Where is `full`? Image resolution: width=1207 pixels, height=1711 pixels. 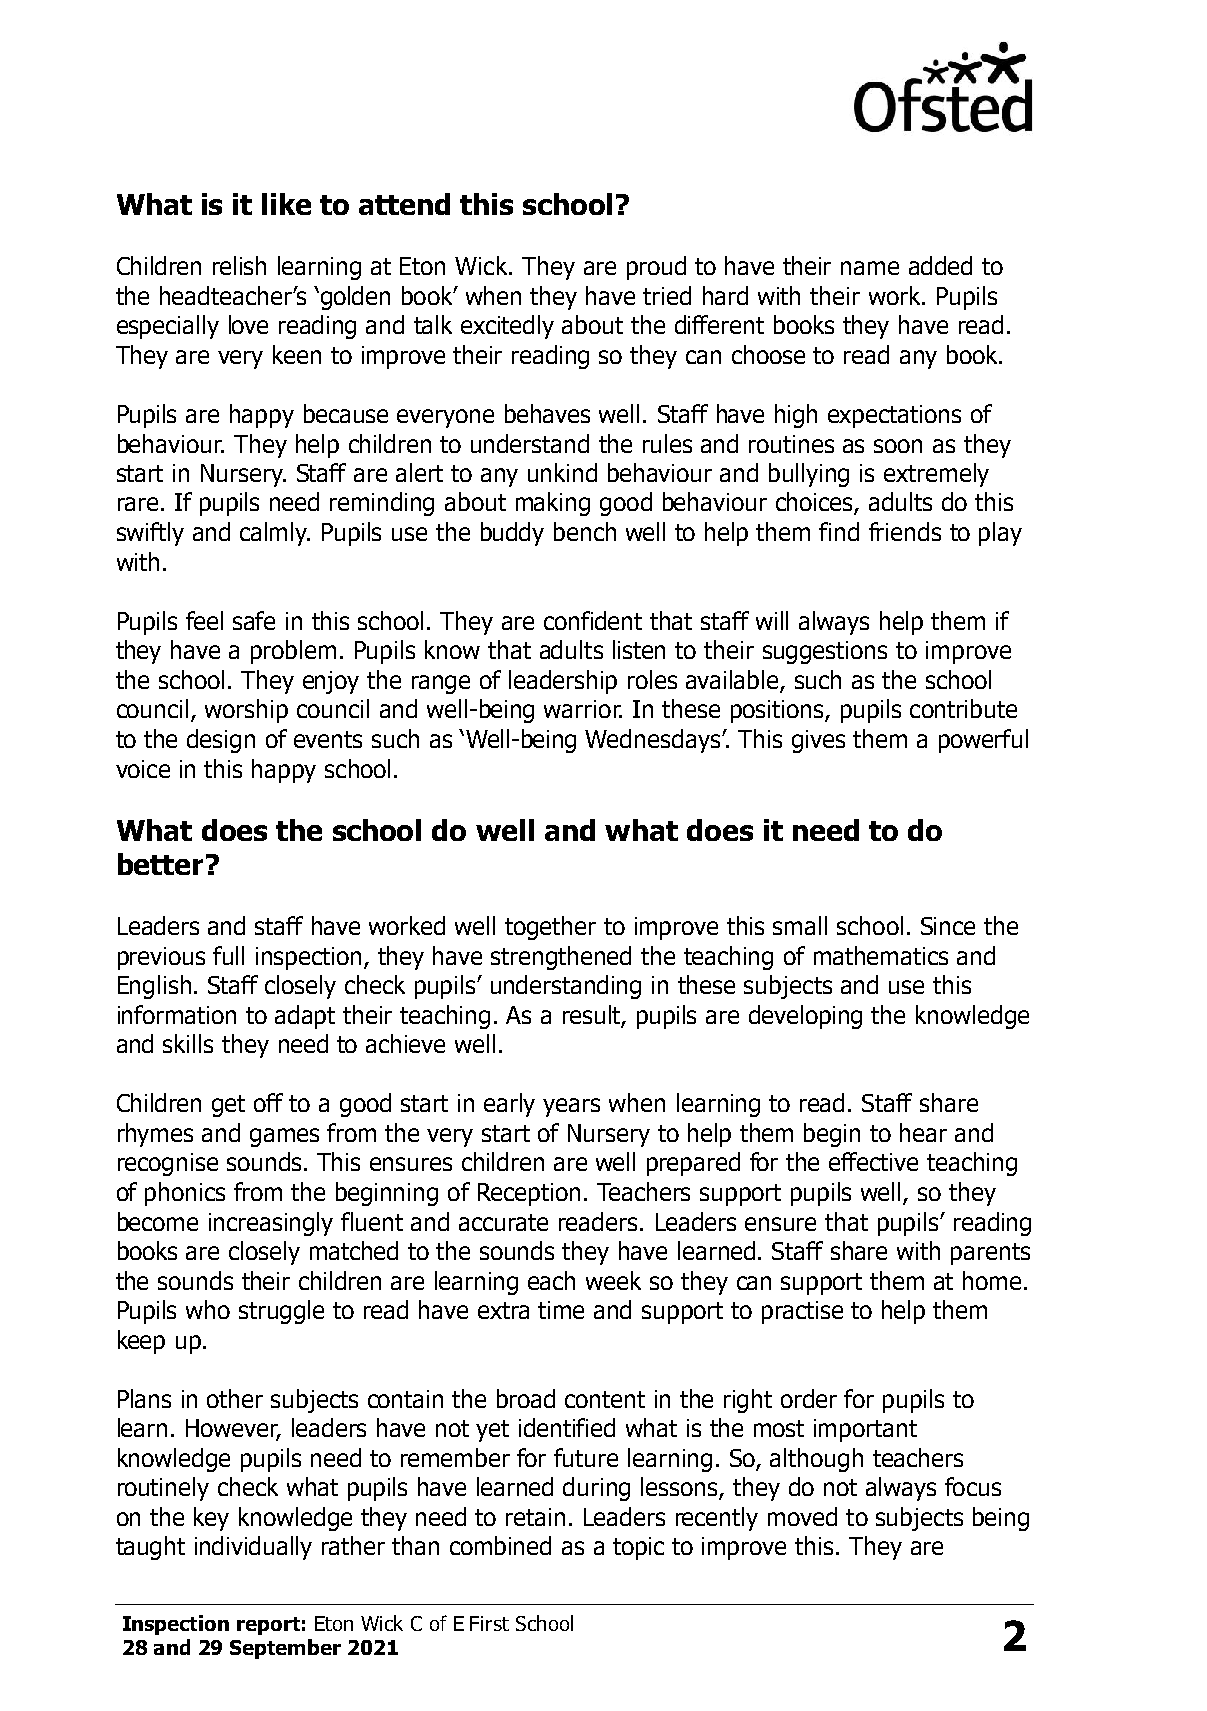
full is located at coordinates (228, 955).
